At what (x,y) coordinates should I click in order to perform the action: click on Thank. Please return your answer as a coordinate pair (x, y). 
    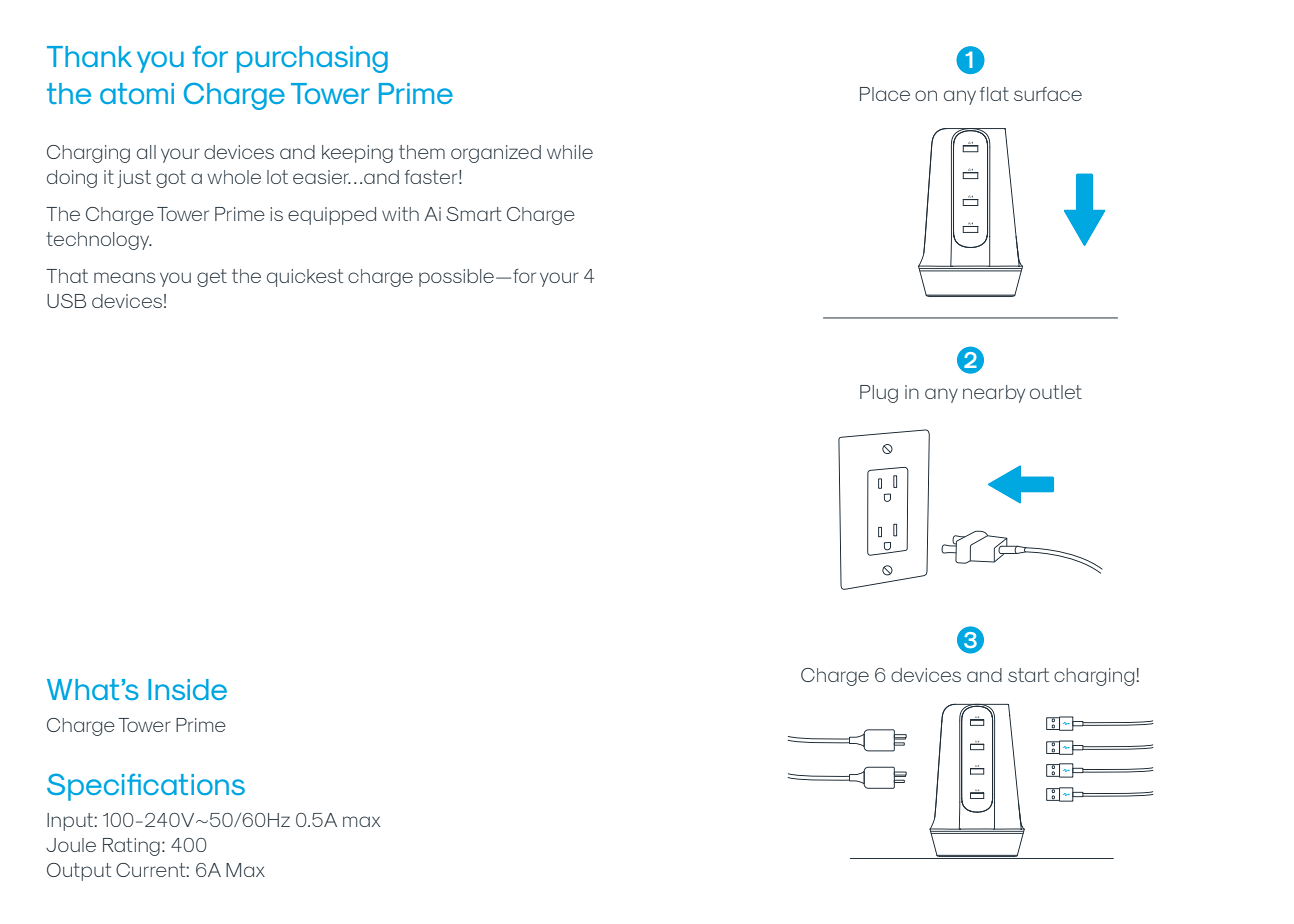
    Looking at the image, I should click on (89, 56).
